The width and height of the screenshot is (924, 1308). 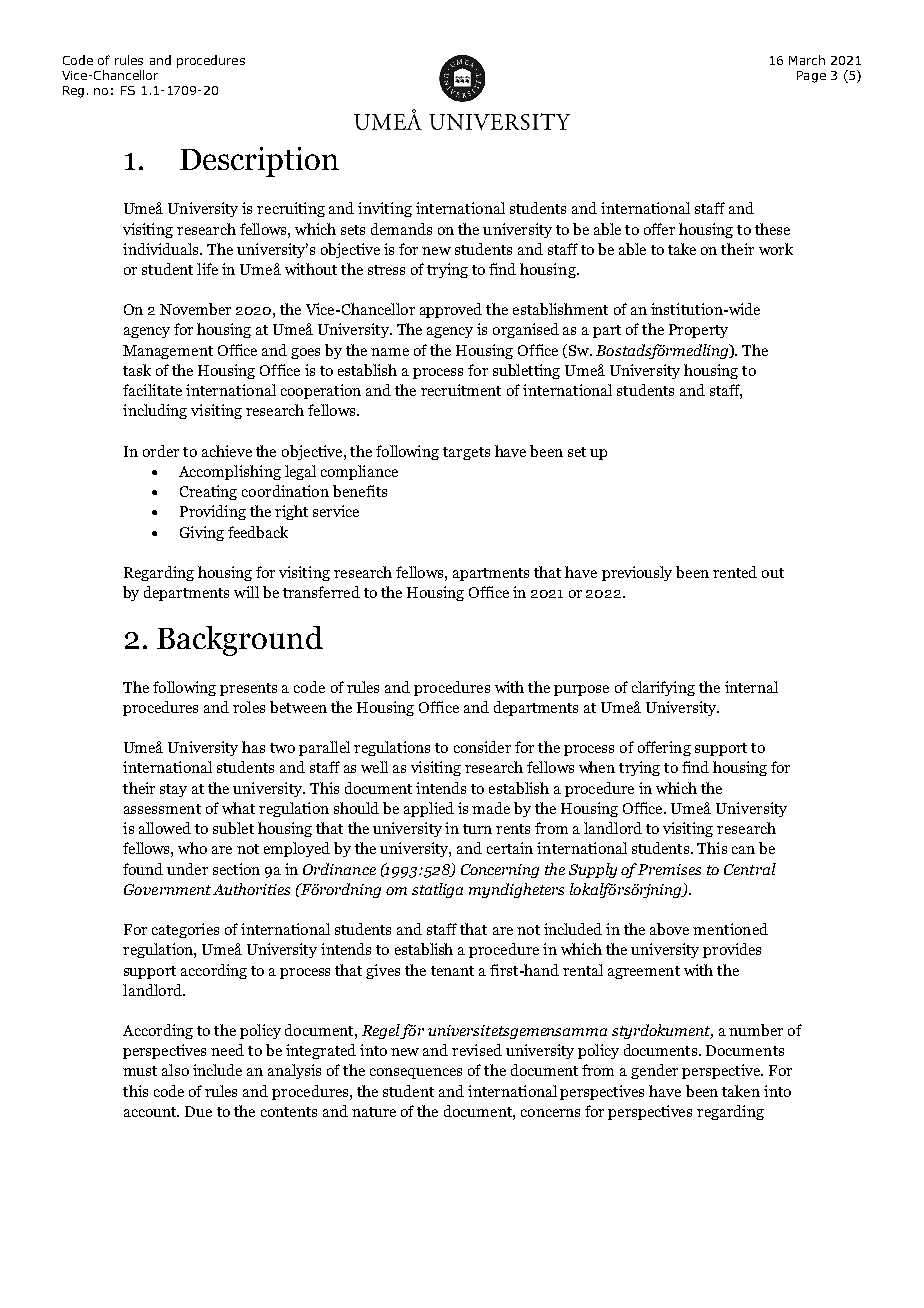 What do you see at coordinates (811, 77) in the screenshot?
I see `Page` at bounding box center [811, 77].
